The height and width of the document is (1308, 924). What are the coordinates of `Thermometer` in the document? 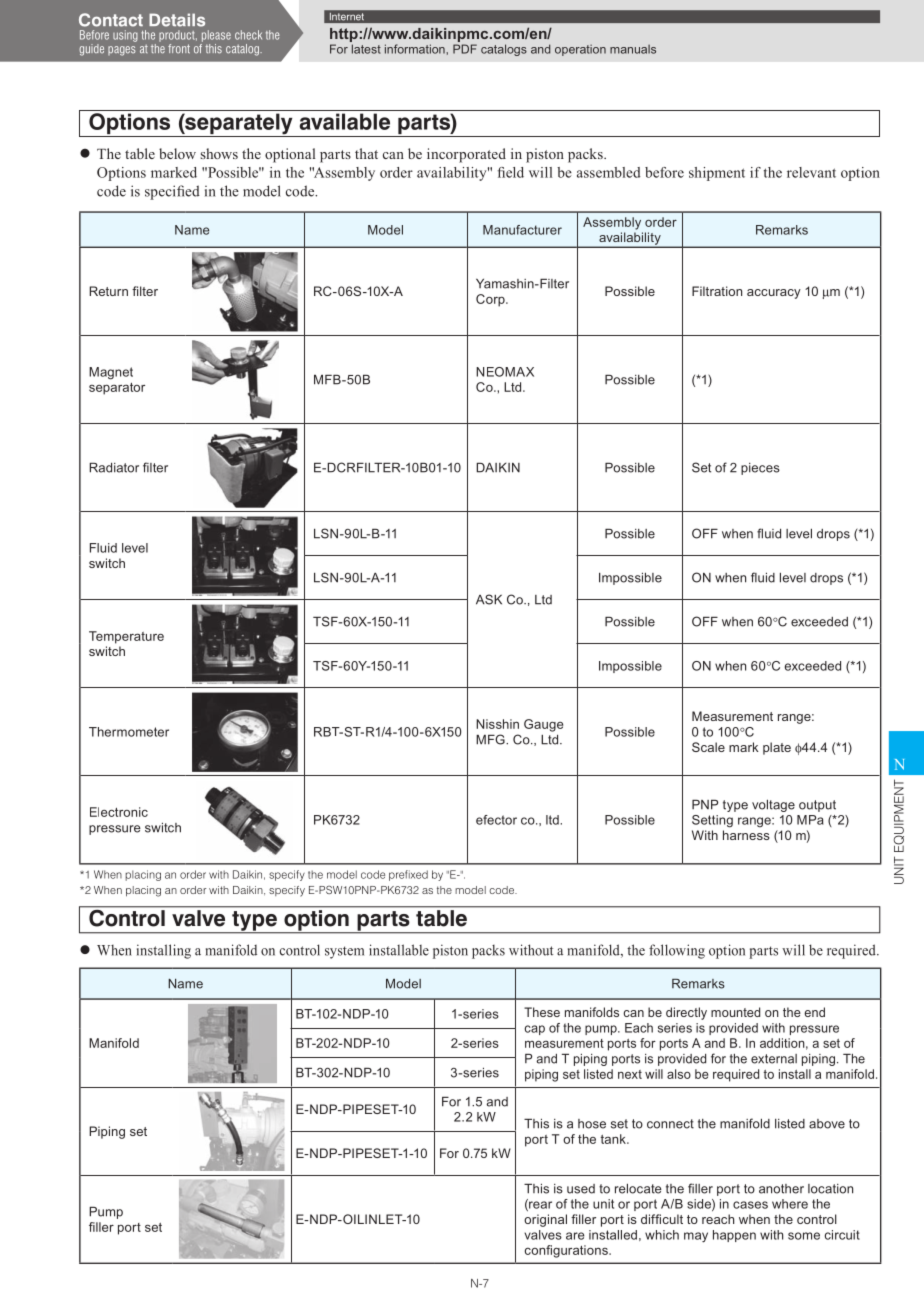 It's located at (129, 732).
